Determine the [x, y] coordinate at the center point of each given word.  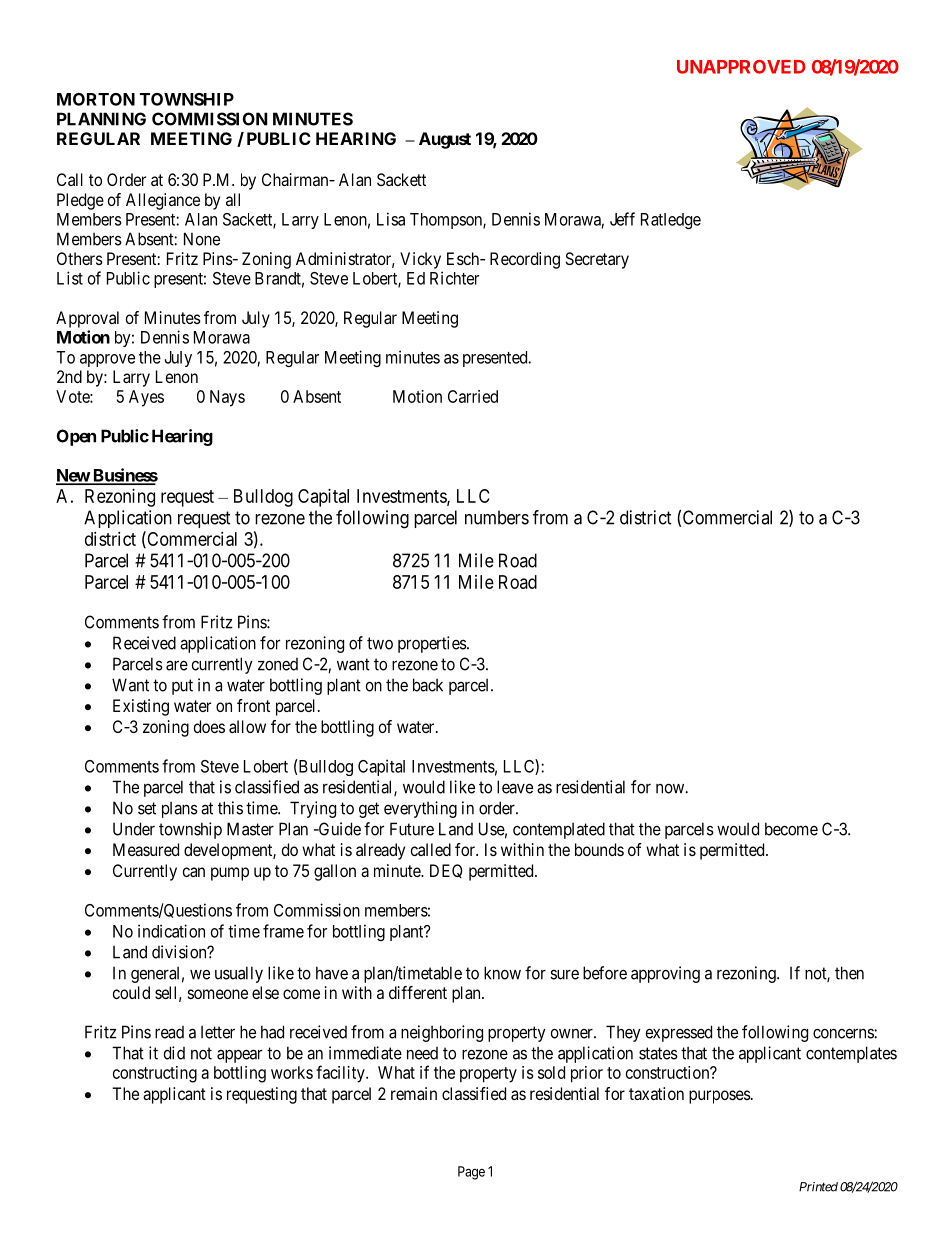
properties [432, 644]
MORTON [96, 99]
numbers [497, 517]
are [177, 665]
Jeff [622, 219]
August [445, 140]
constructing [155, 1074]
